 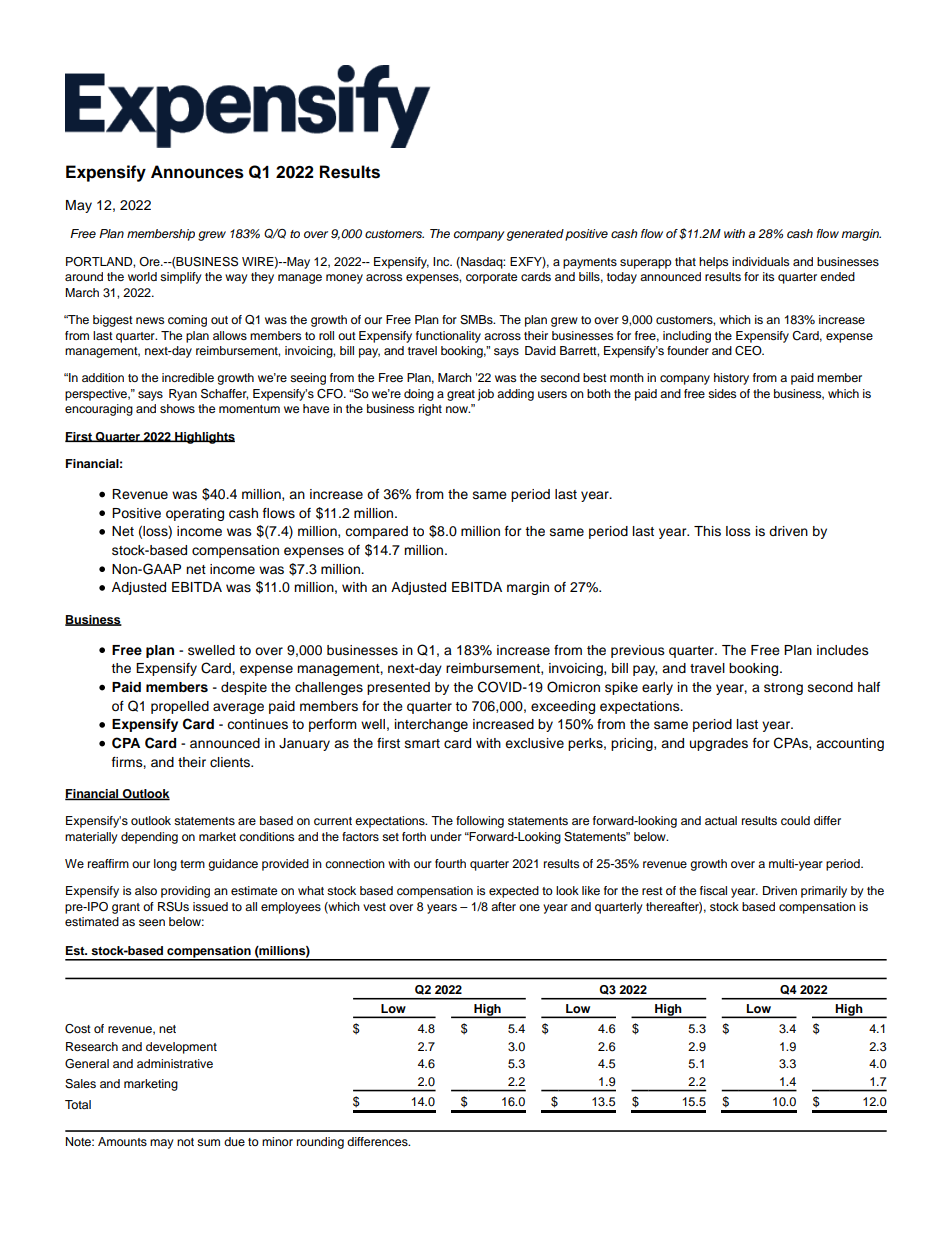 I want to click on individuals, so click(x=760, y=261).
